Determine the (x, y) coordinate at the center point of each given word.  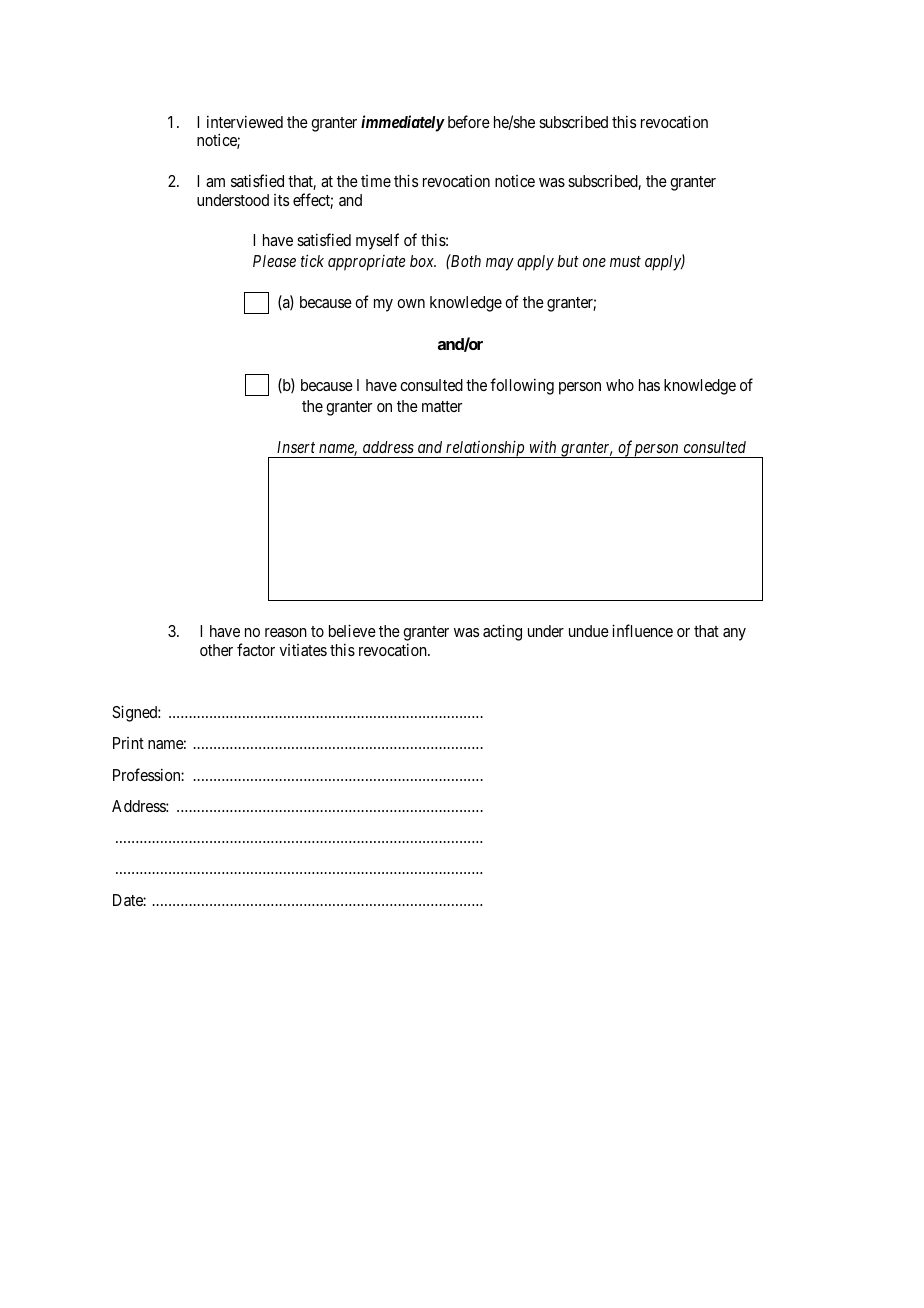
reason (286, 632)
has (649, 385)
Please (274, 261)
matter (442, 406)
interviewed (245, 121)
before (469, 121)
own (411, 303)
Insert (296, 447)
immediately (403, 123)
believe (352, 630)
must (625, 261)
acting (502, 632)
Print (128, 743)
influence (642, 630)
